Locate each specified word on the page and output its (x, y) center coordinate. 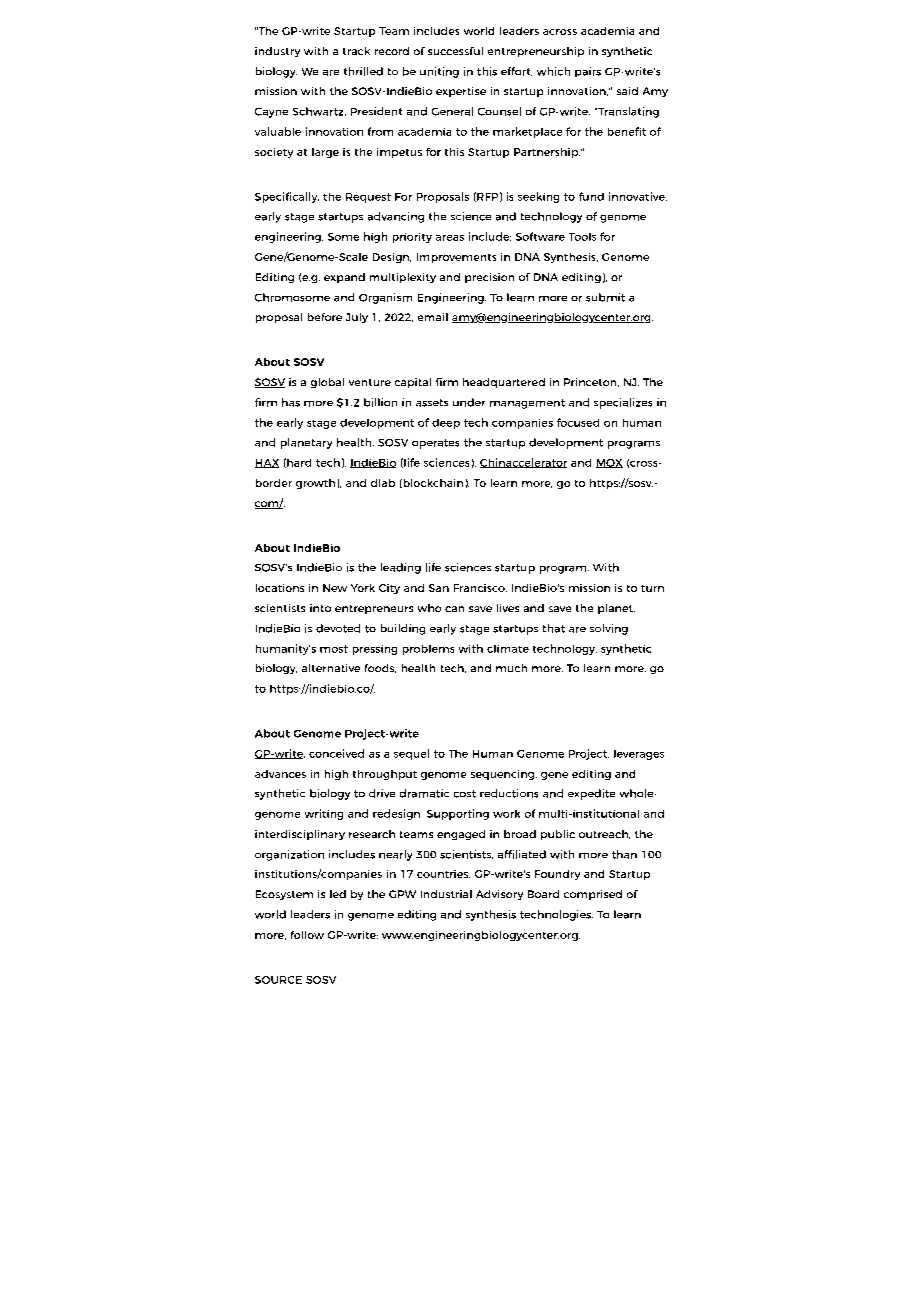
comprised (593, 895)
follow (307, 935)
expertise (461, 92)
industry (277, 52)
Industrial (446, 894)
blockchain (432, 483)
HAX (267, 463)
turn (652, 588)
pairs (588, 72)
